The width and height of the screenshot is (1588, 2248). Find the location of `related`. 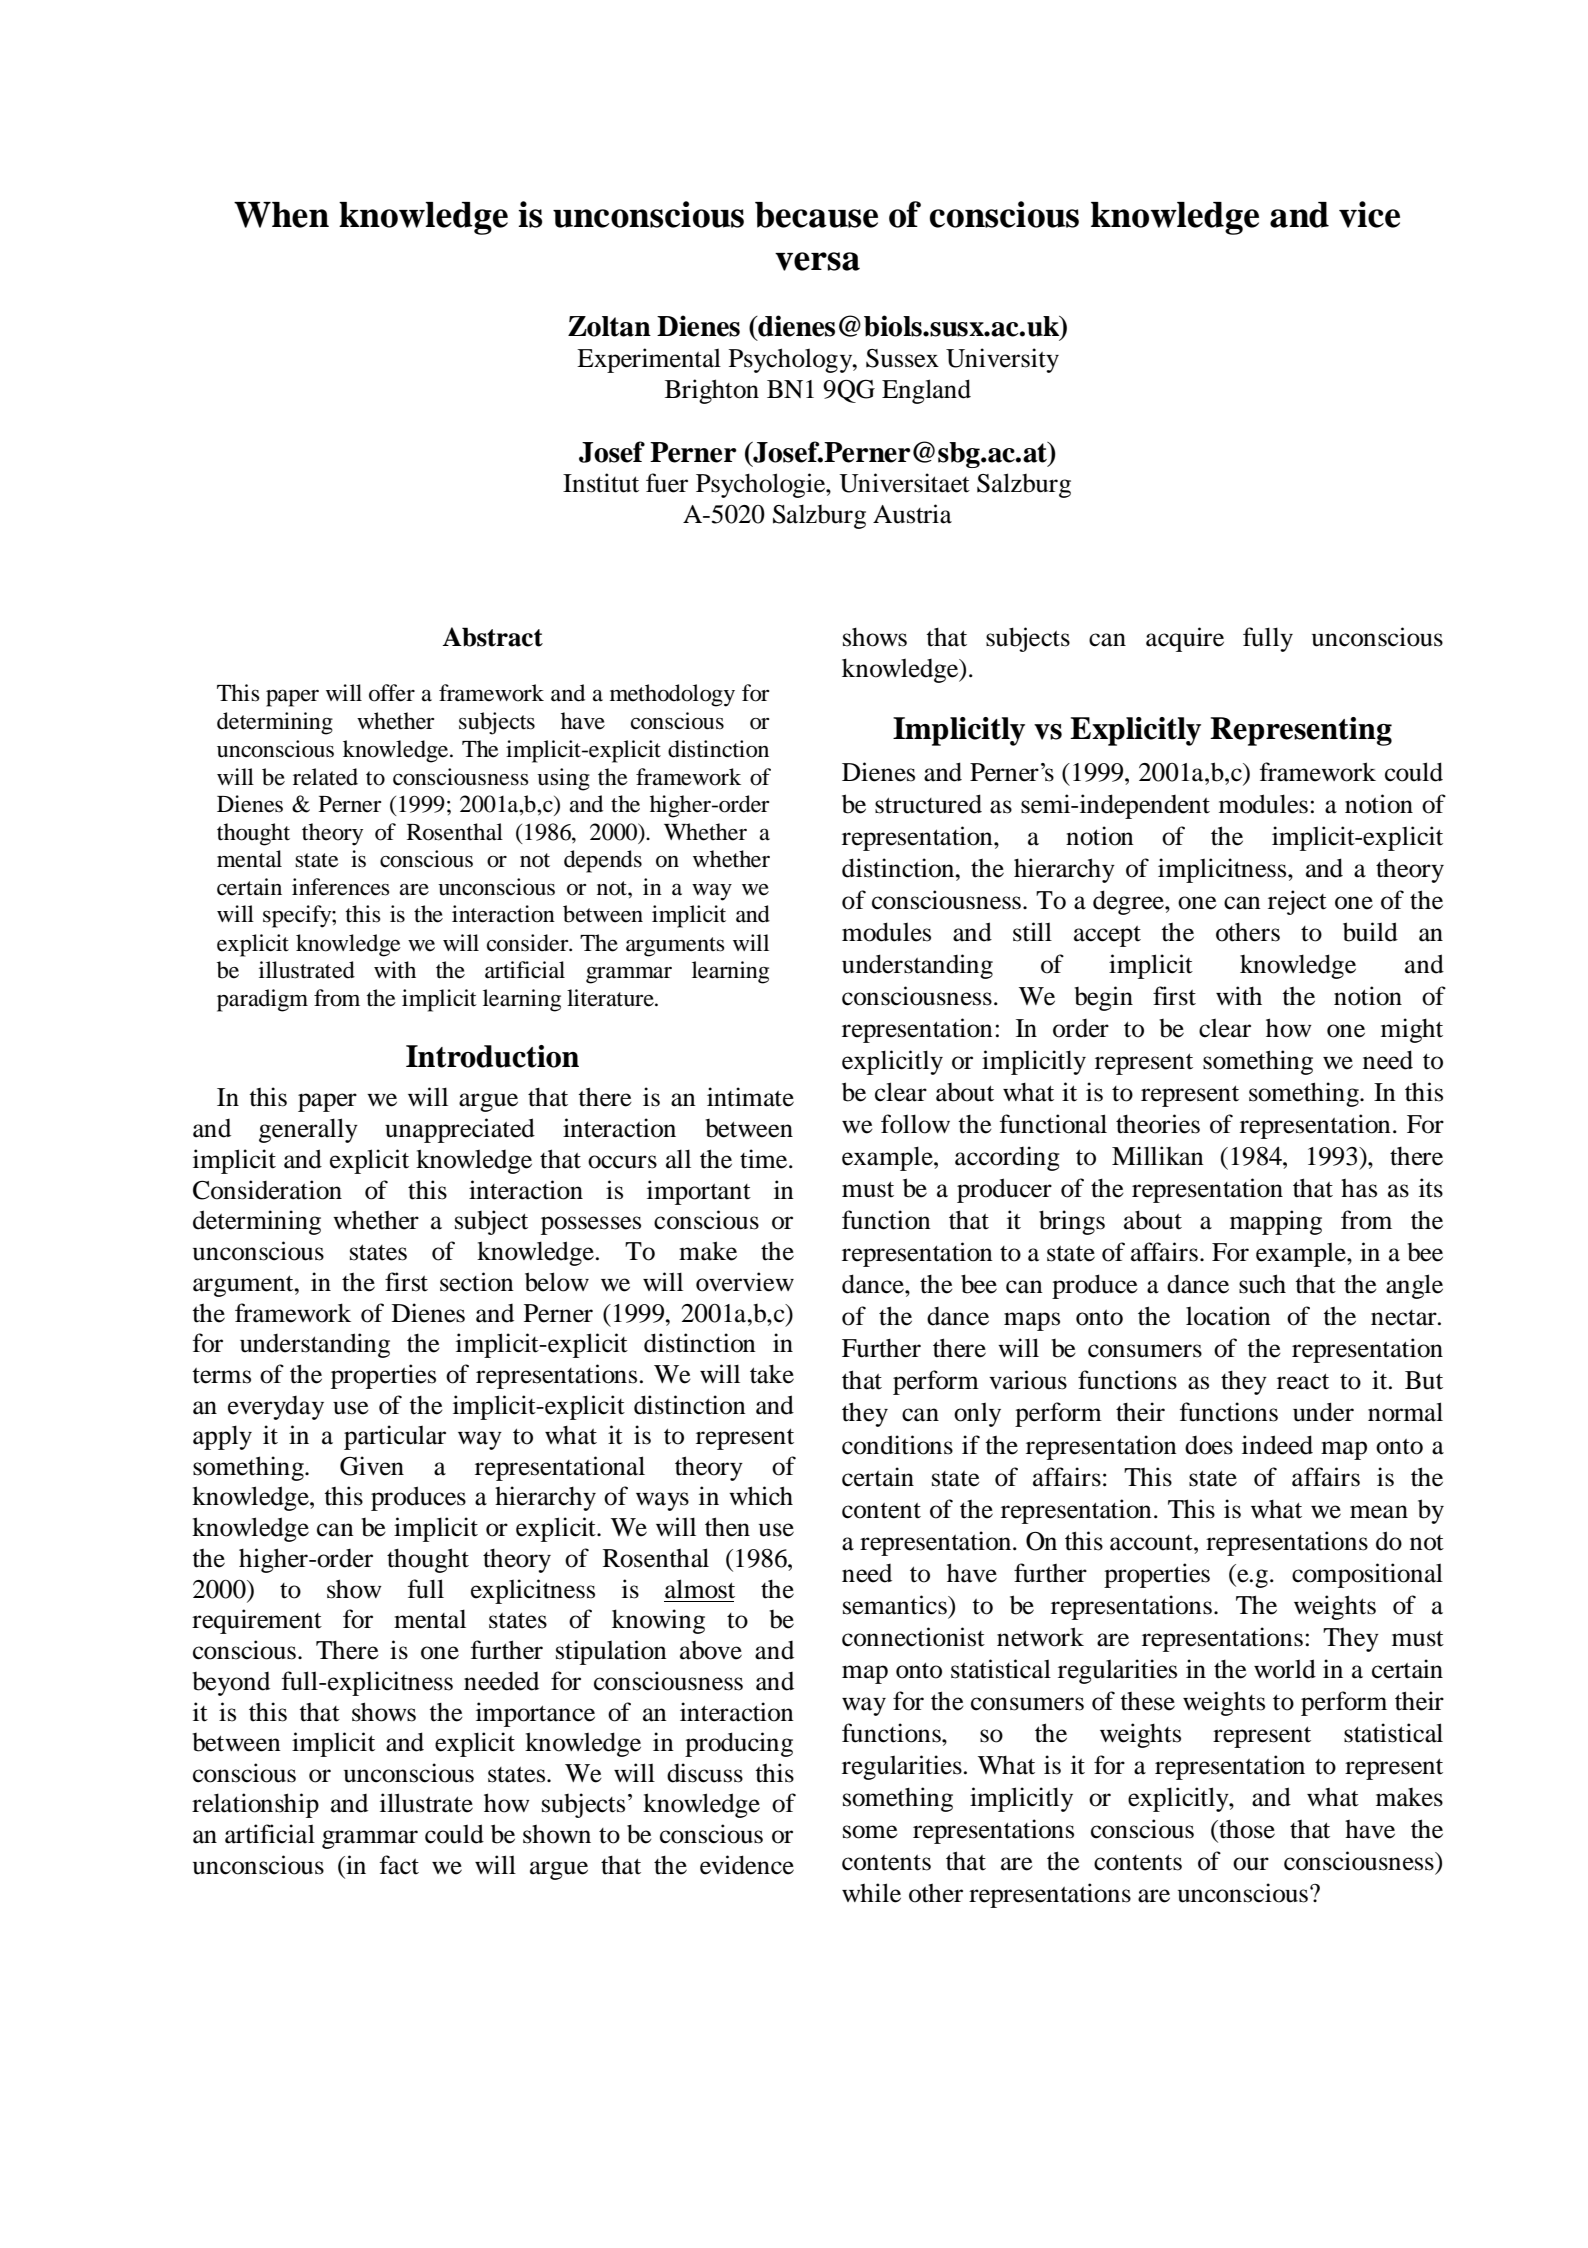

related is located at coordinates (325, 777).
